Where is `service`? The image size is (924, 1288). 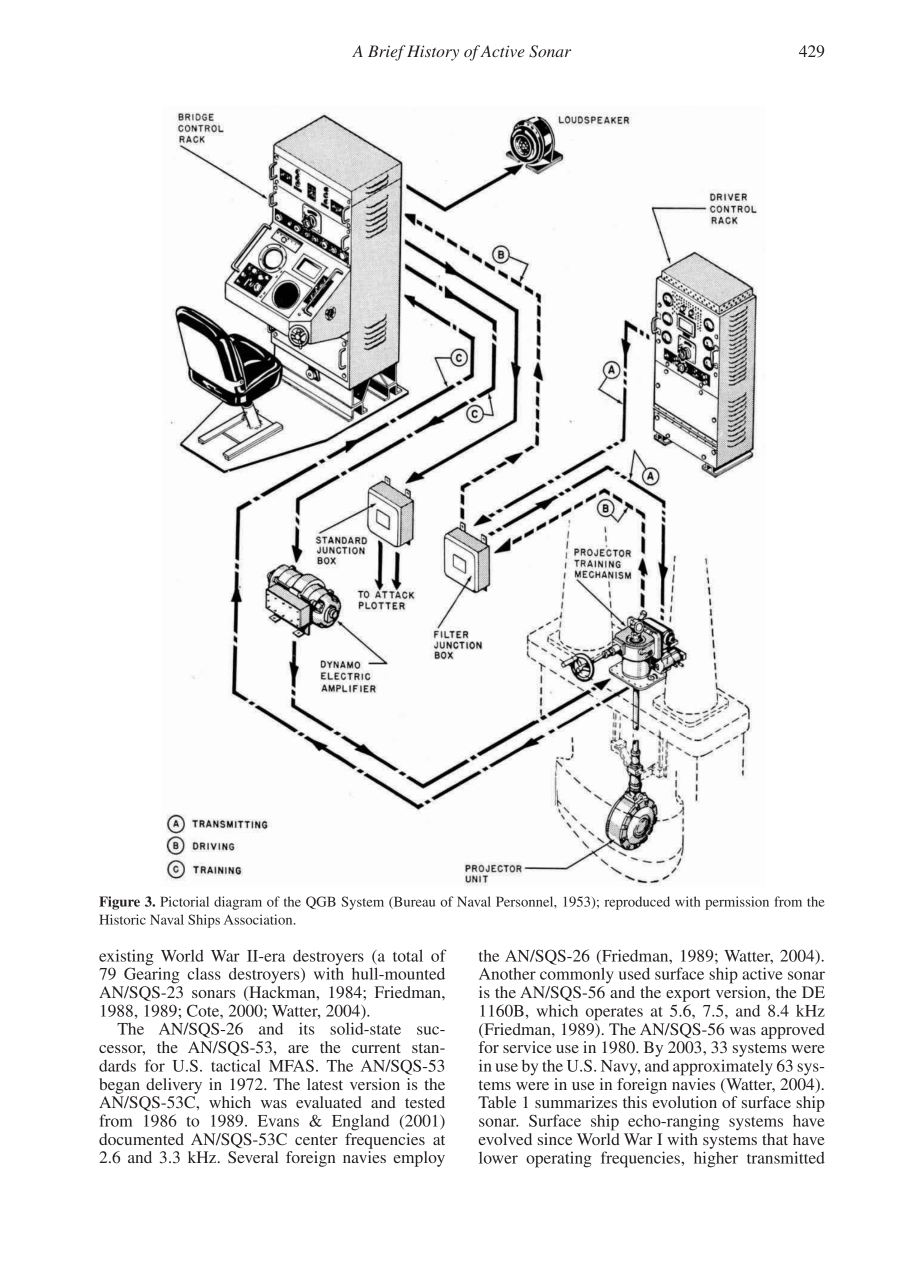
service is located at coordinates (527, 1047).
